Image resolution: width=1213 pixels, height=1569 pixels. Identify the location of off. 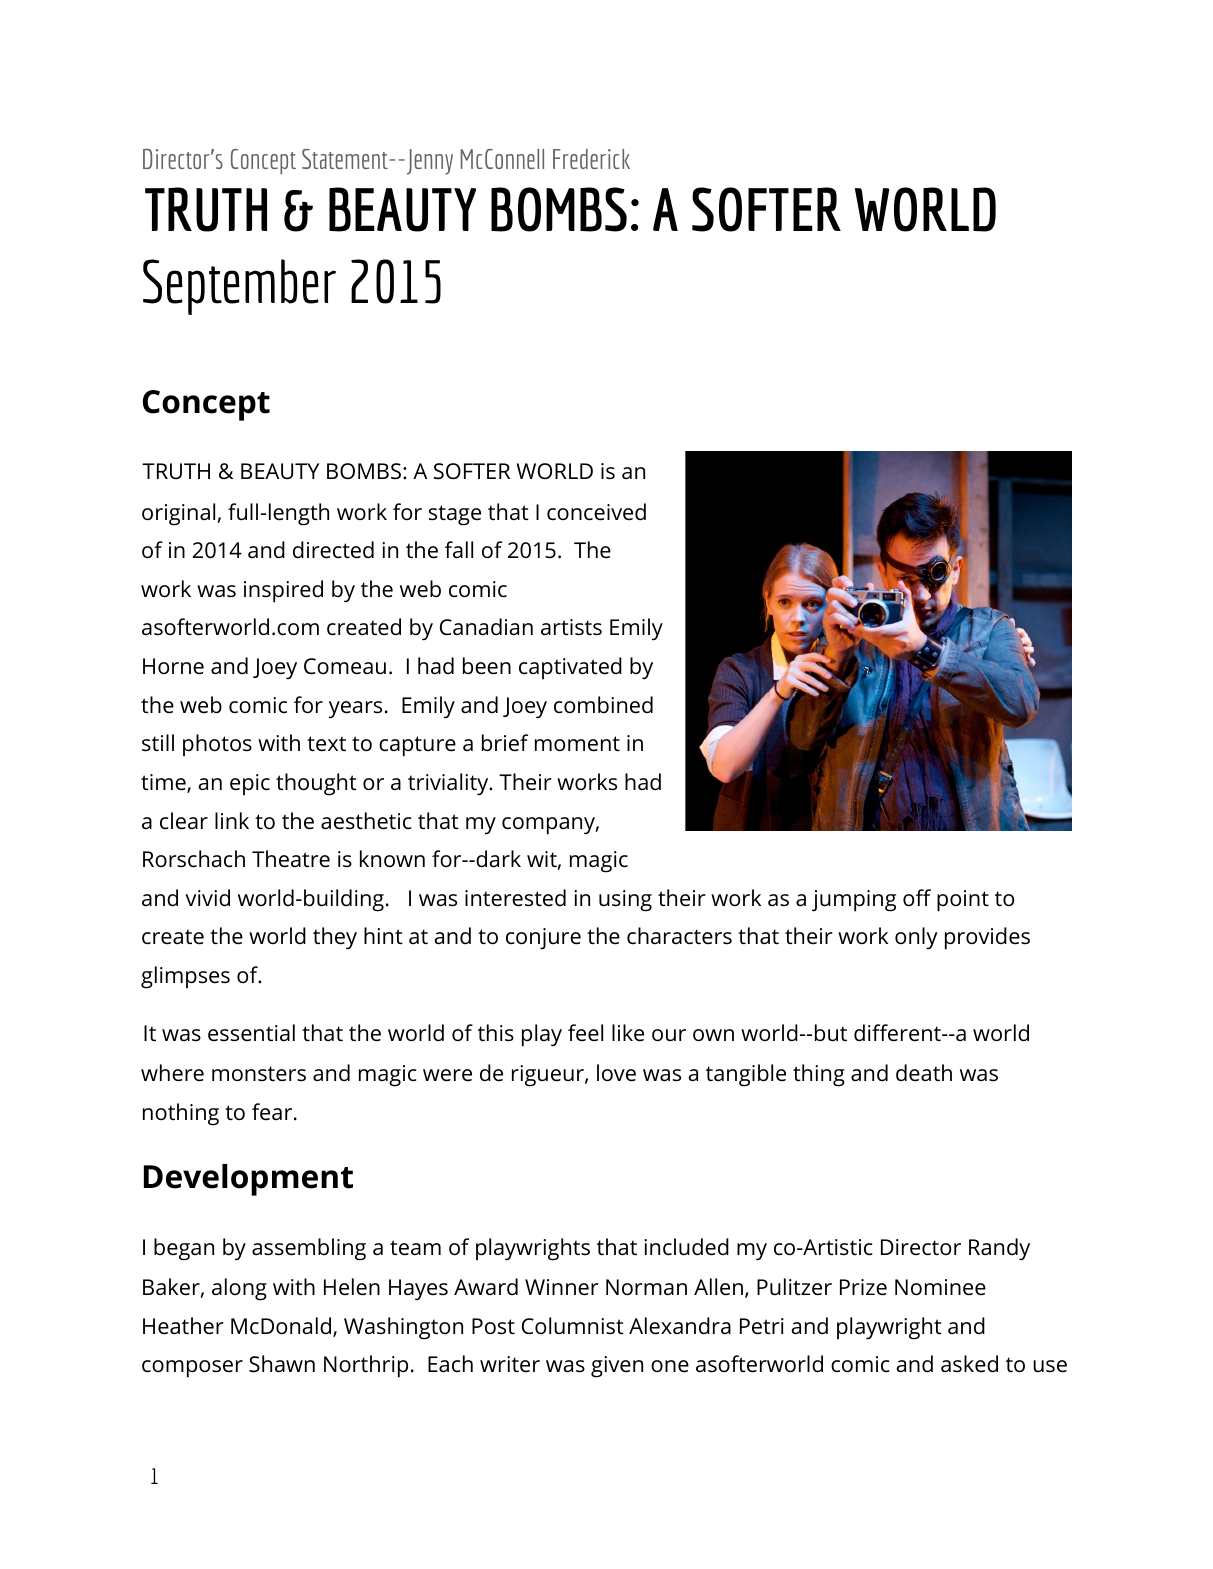
(917, 897).
